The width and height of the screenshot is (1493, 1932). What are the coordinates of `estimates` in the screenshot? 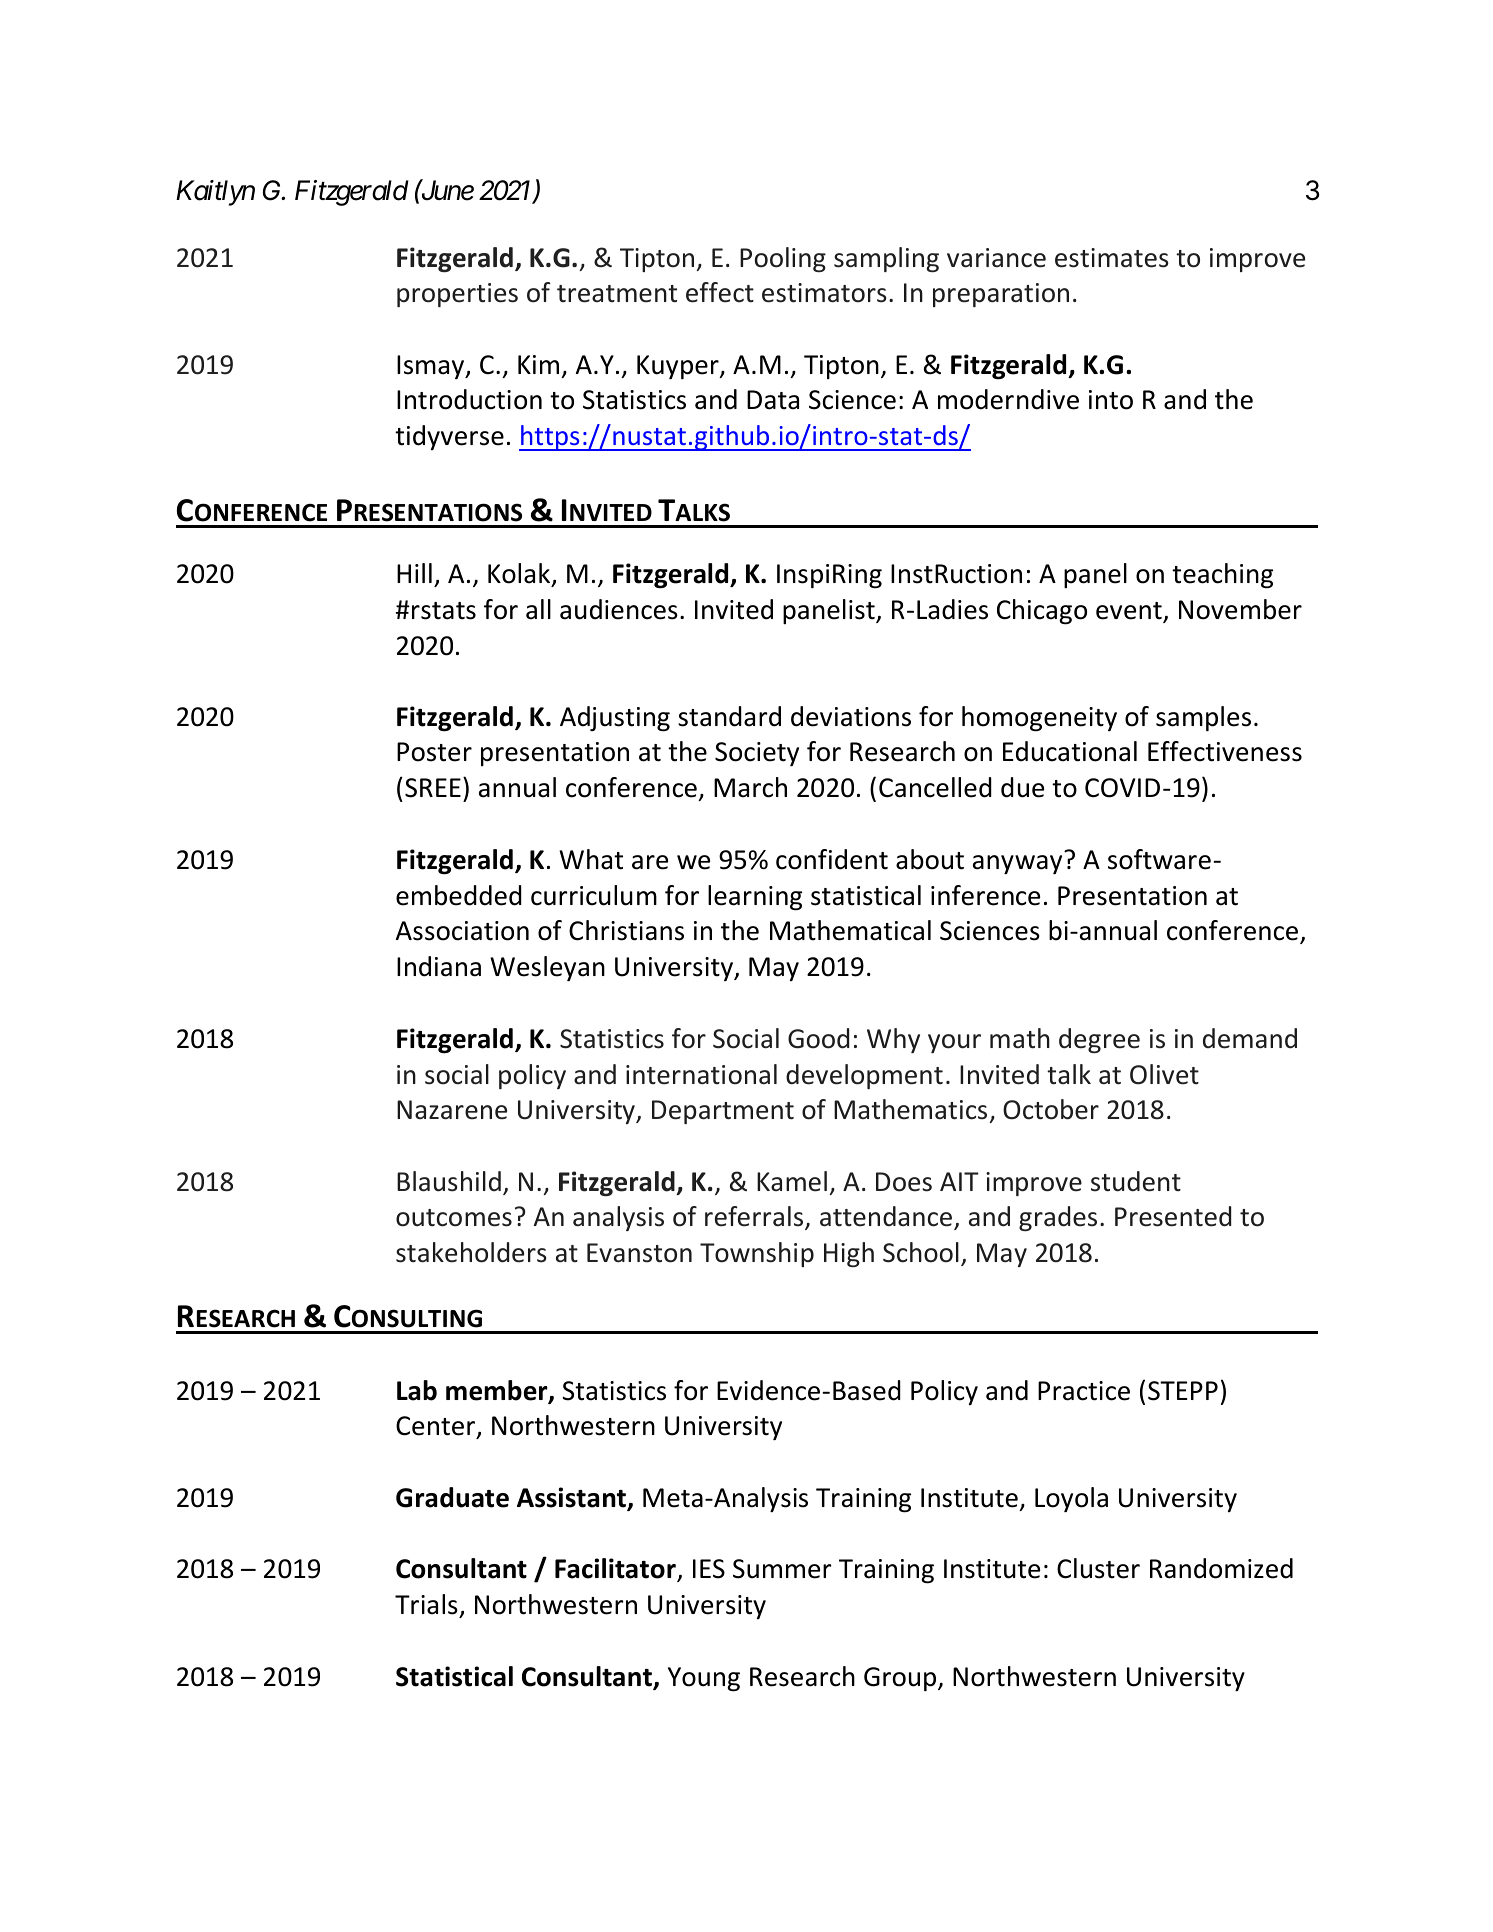 It's located at (1112, 258).
